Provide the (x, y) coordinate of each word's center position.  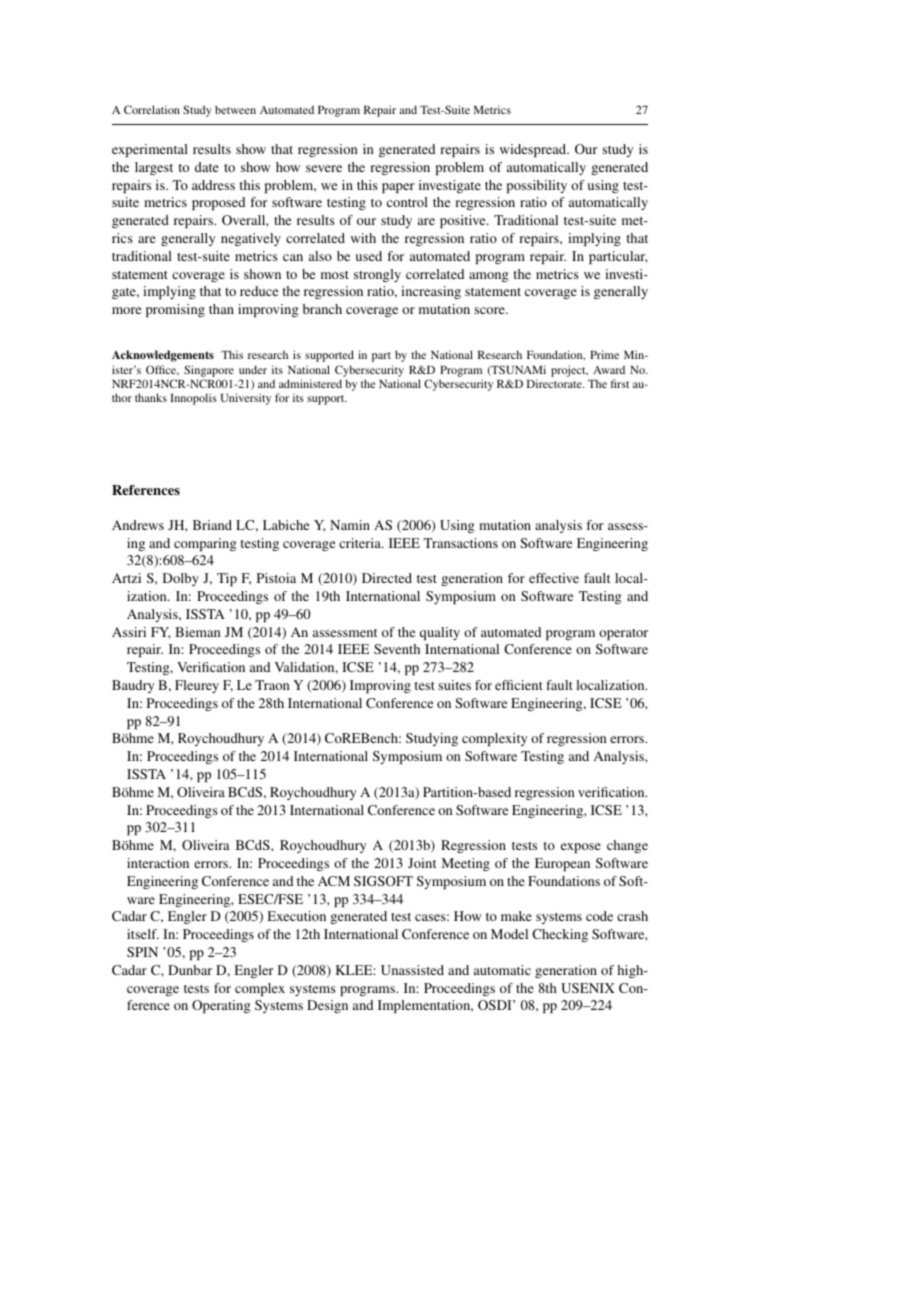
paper (398, 188)
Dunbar (190, 970)
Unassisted (412, 970)
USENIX (588, 988)
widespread (534, 150)
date (207, 167)
